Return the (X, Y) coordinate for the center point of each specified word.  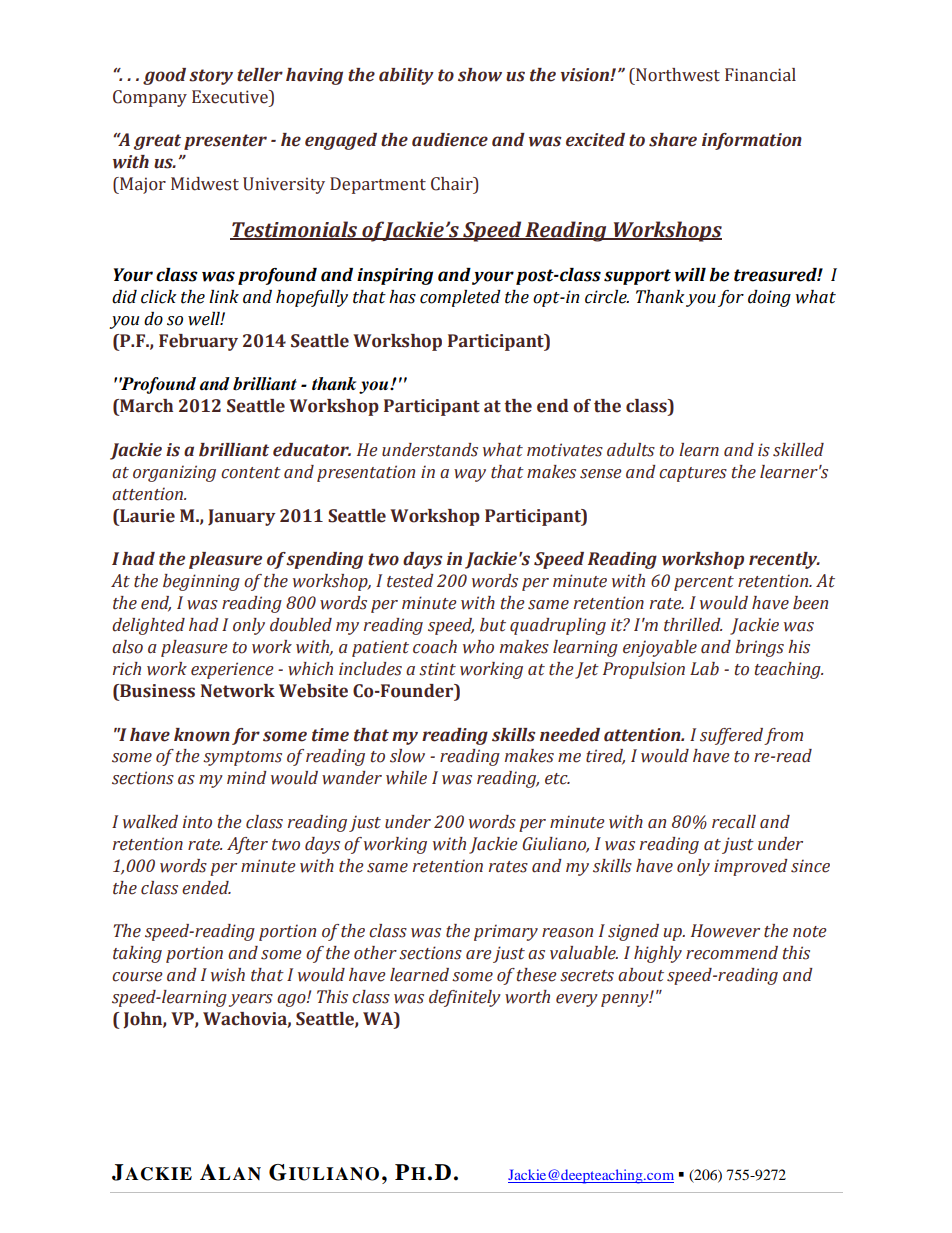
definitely (465, 998)
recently (784, 560)
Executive (231, 97)
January (242, 517)
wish (228, 975)
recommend (732, 953)
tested (410, 581)
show (480, 75)
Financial (760, 75)
